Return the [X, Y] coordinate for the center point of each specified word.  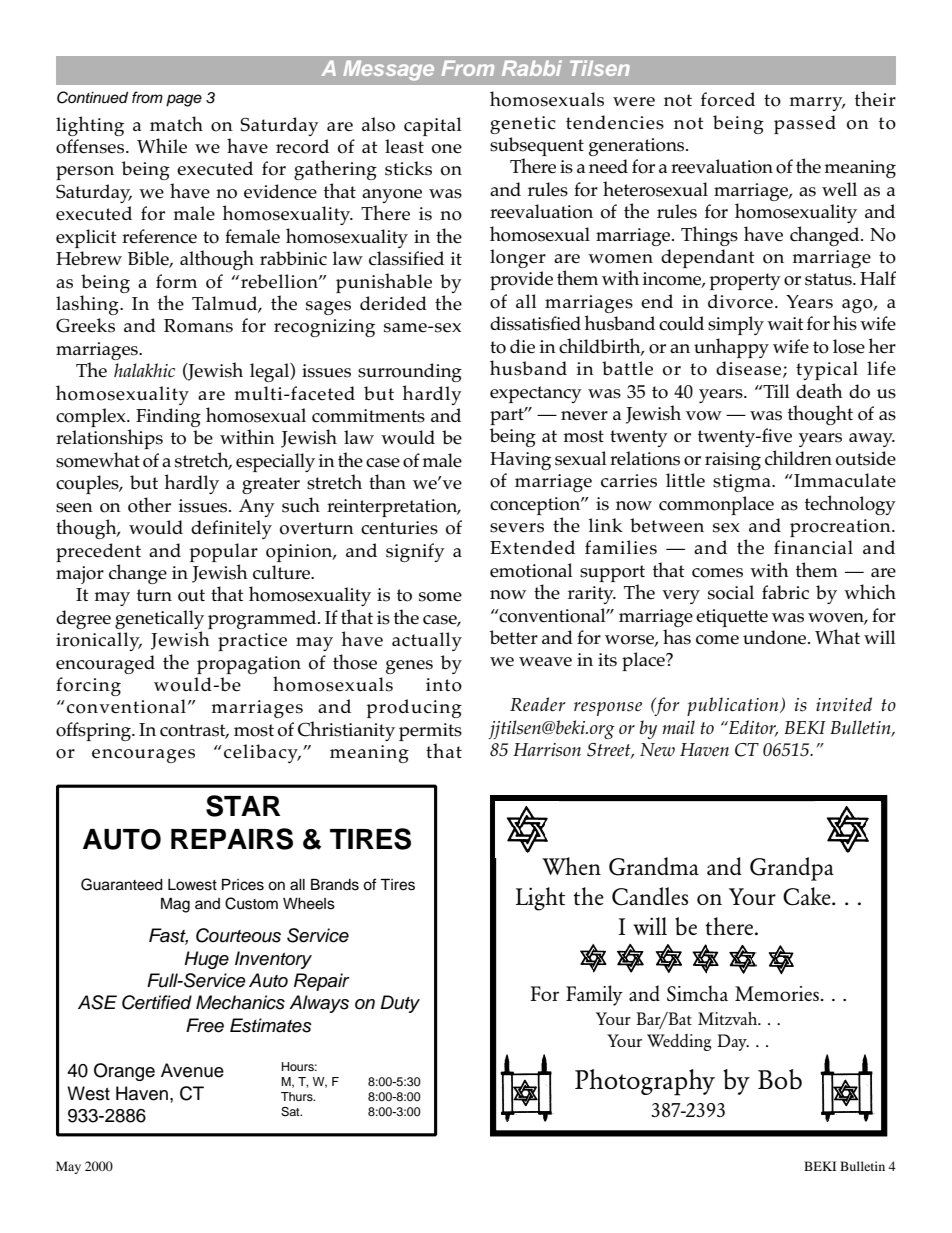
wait [785, 323]
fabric [785, 592]
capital [433, 126]
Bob [780, 1079]
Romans [198, 326]
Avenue [192, 1070]
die [522, 346]
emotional [531, 570]
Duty [400, 1004]
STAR [243, 806]
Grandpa [792, 869]
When [571, 866]
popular [223, 552]
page [184, 100]
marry [817, 104]
